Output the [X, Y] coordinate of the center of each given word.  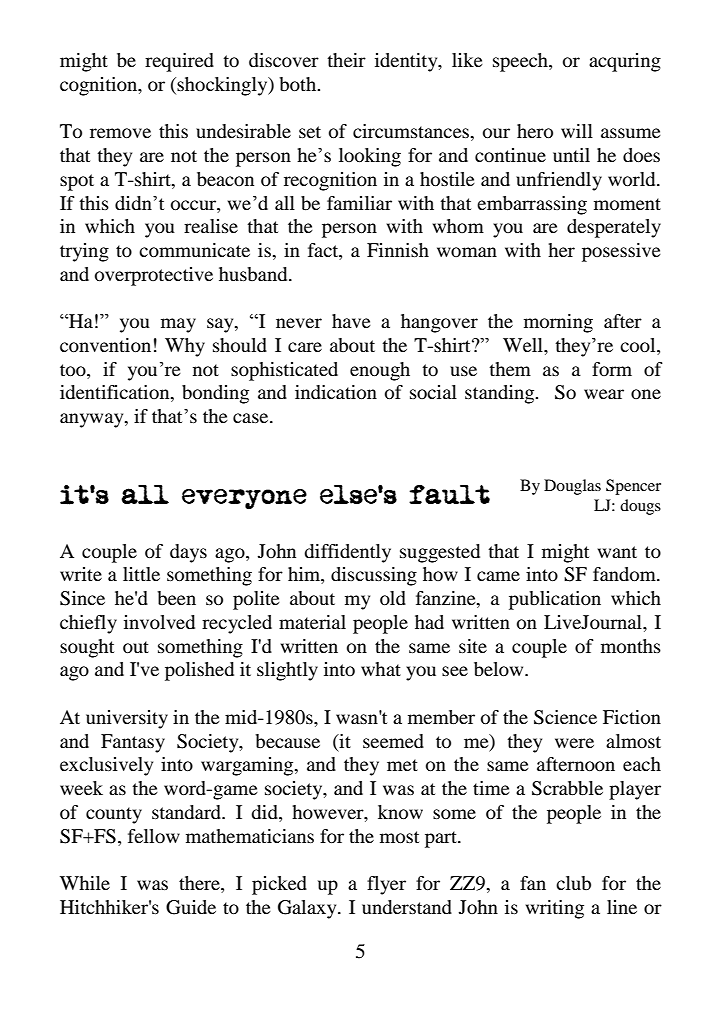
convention [105, 345]
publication [555, 600]
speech [521, 62]
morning [558, 323]
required [179, 62]
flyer [386, 885]
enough [380, 371]
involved [159, 622]
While [85, 883]
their [346, 60]
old [393, 598]
